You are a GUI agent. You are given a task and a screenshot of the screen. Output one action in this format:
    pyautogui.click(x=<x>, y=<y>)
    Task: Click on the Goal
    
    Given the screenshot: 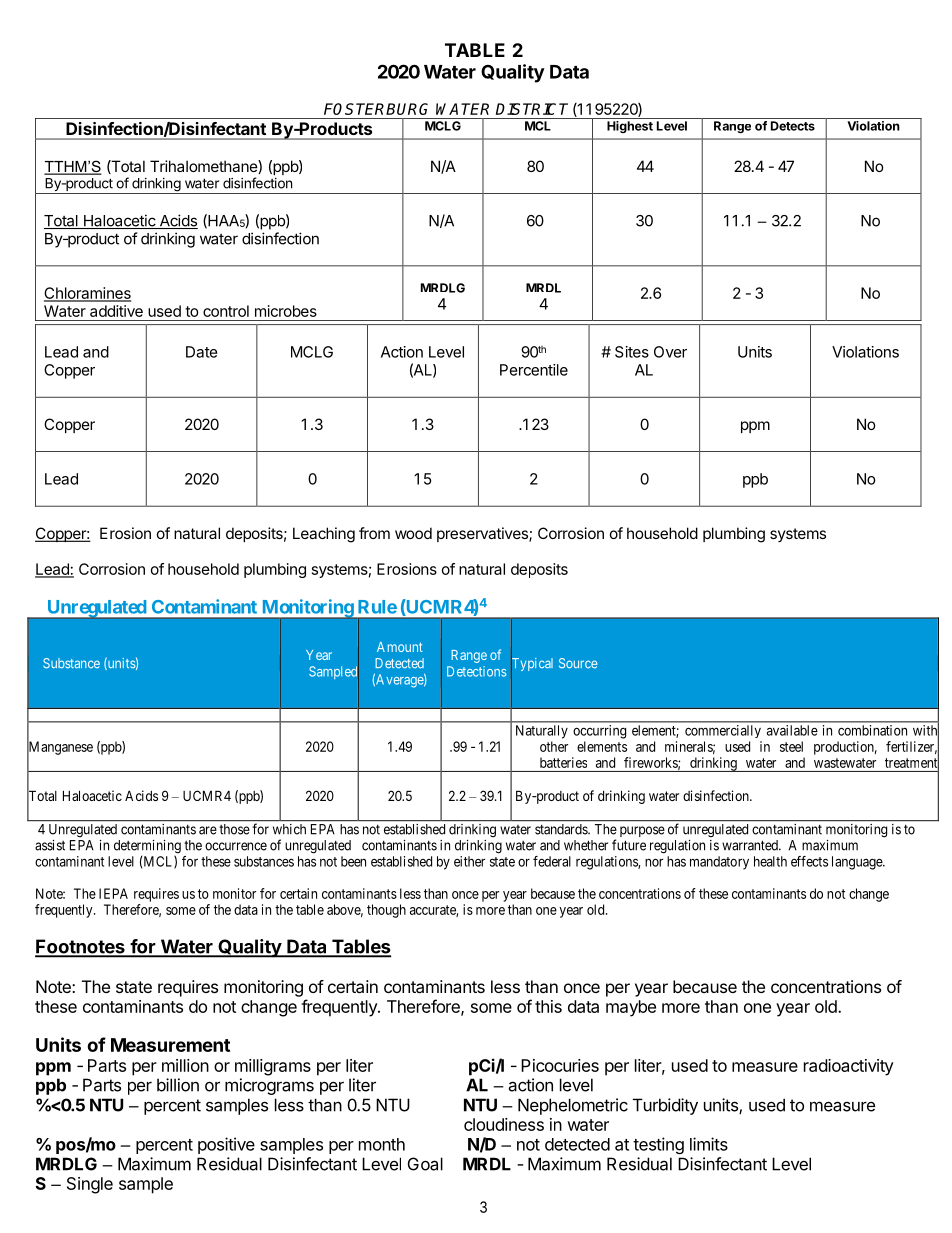 What is the action you would take?
    pyautogui.click(x=425, y=1164)
